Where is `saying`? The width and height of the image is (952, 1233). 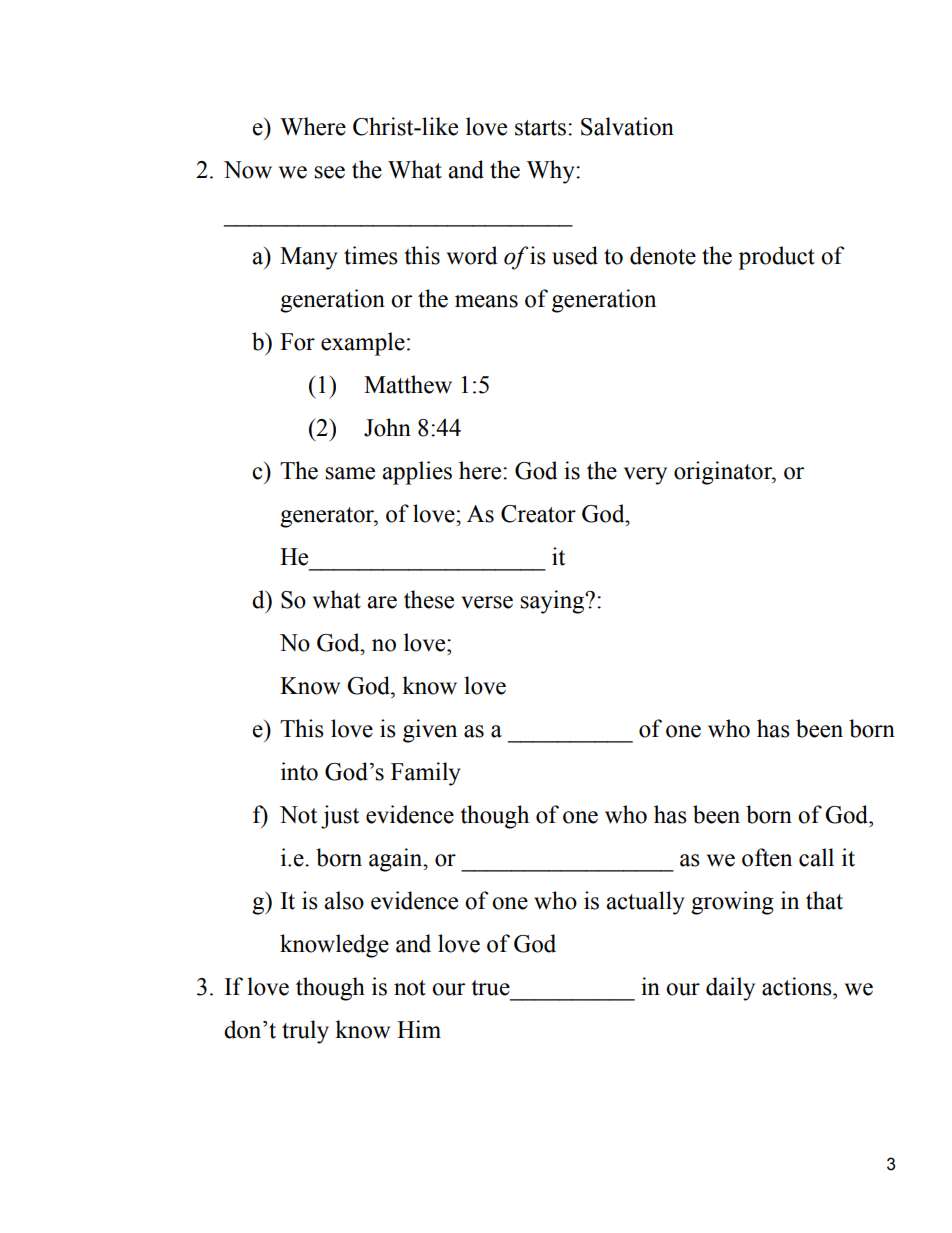 saying is located at coordinates (553, 602).
